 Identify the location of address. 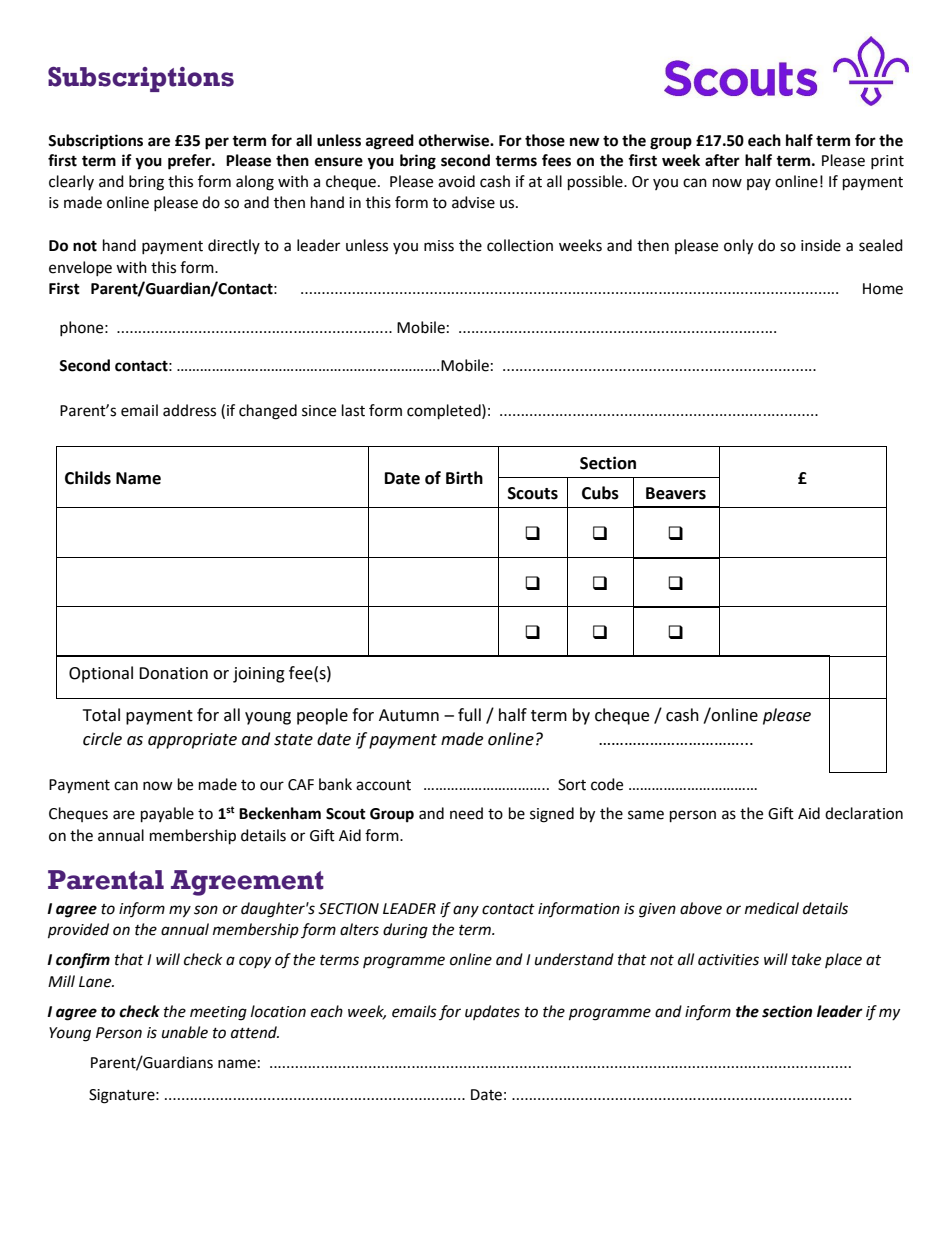
(189, 410).
